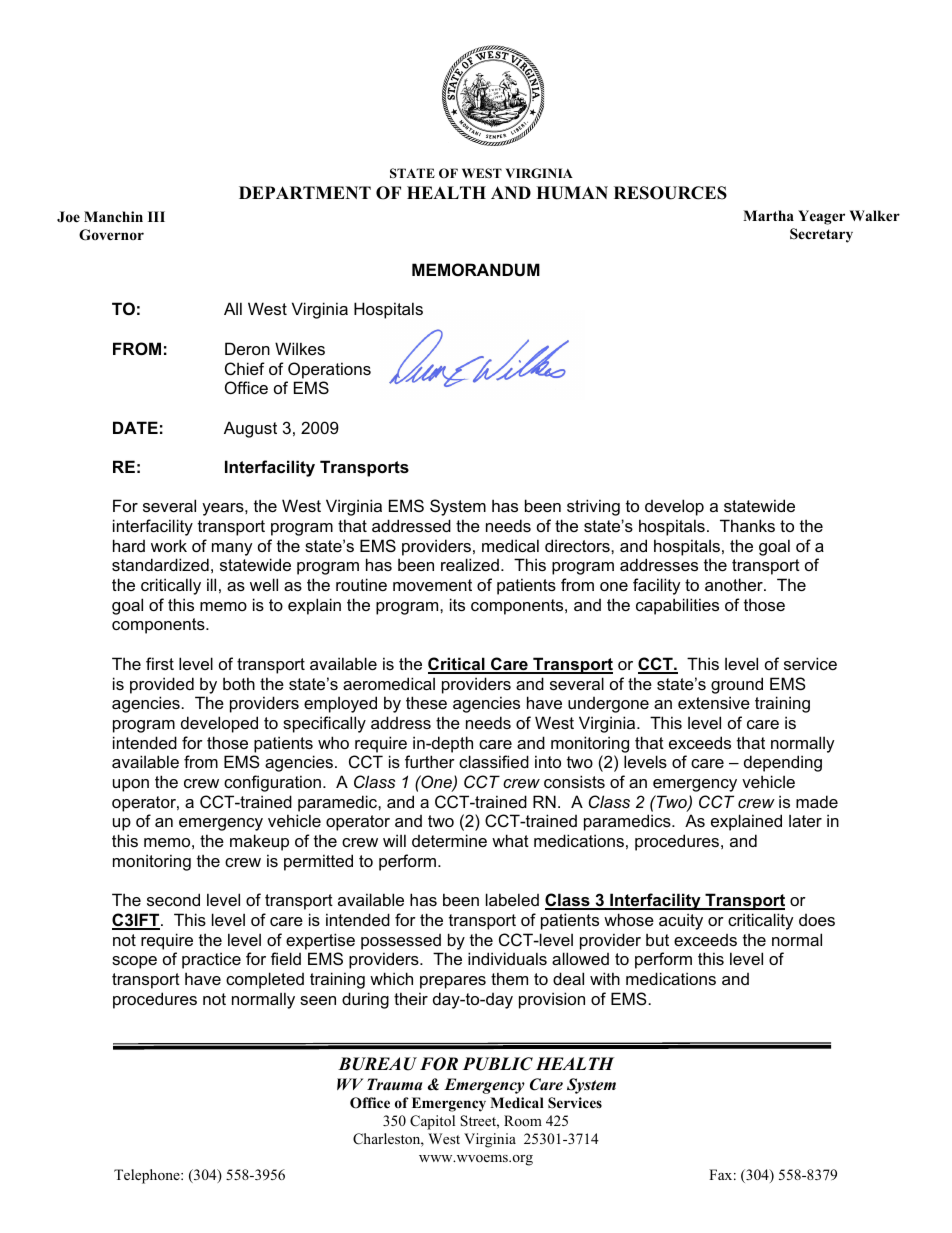 This screenshot has height=1233, width=952. Describe the element at coordinates (156, 216) in the screenshot. I see `III` at that location.
